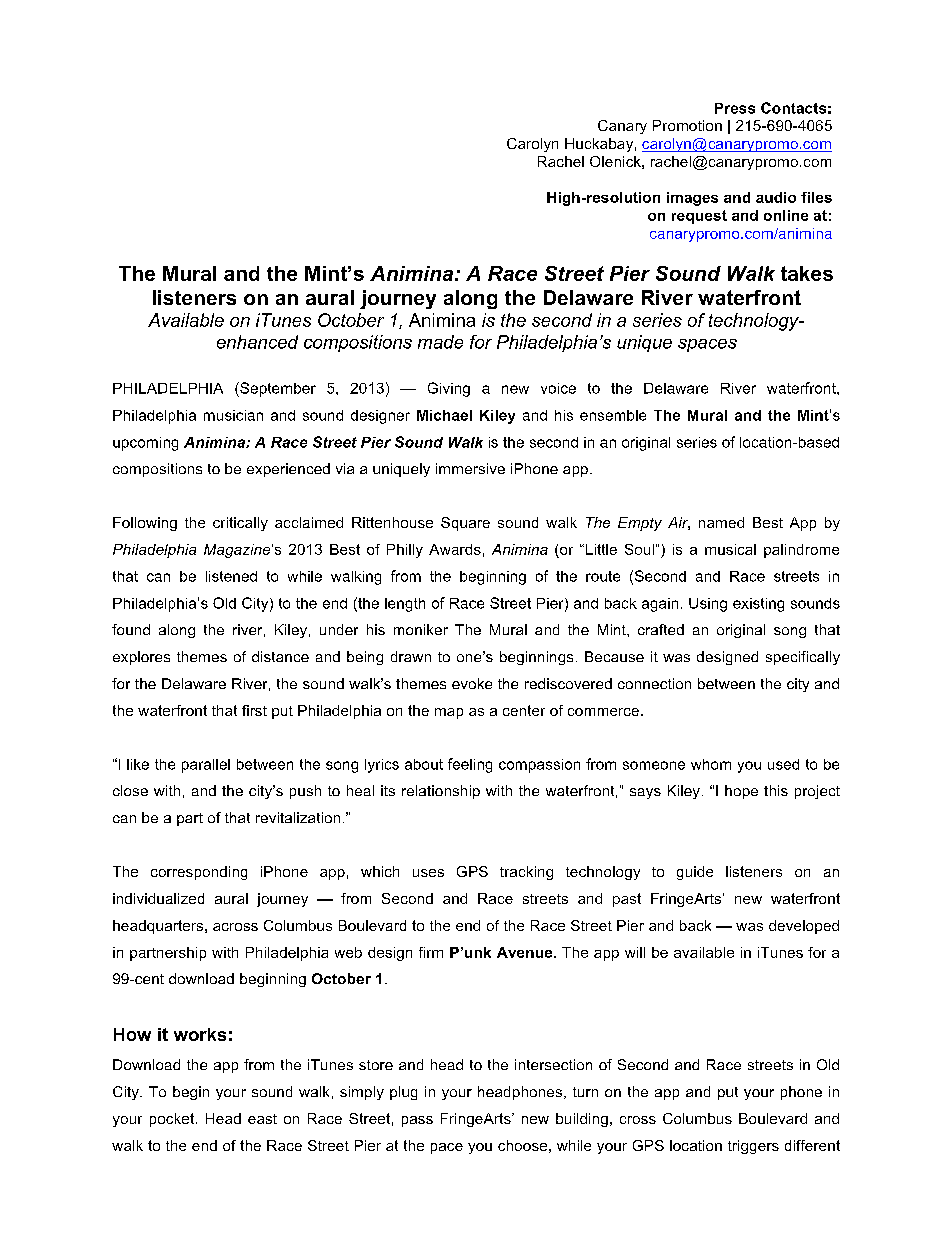 The image size is (952, 1233). I want to click on triggers, so click(753, 1147).
